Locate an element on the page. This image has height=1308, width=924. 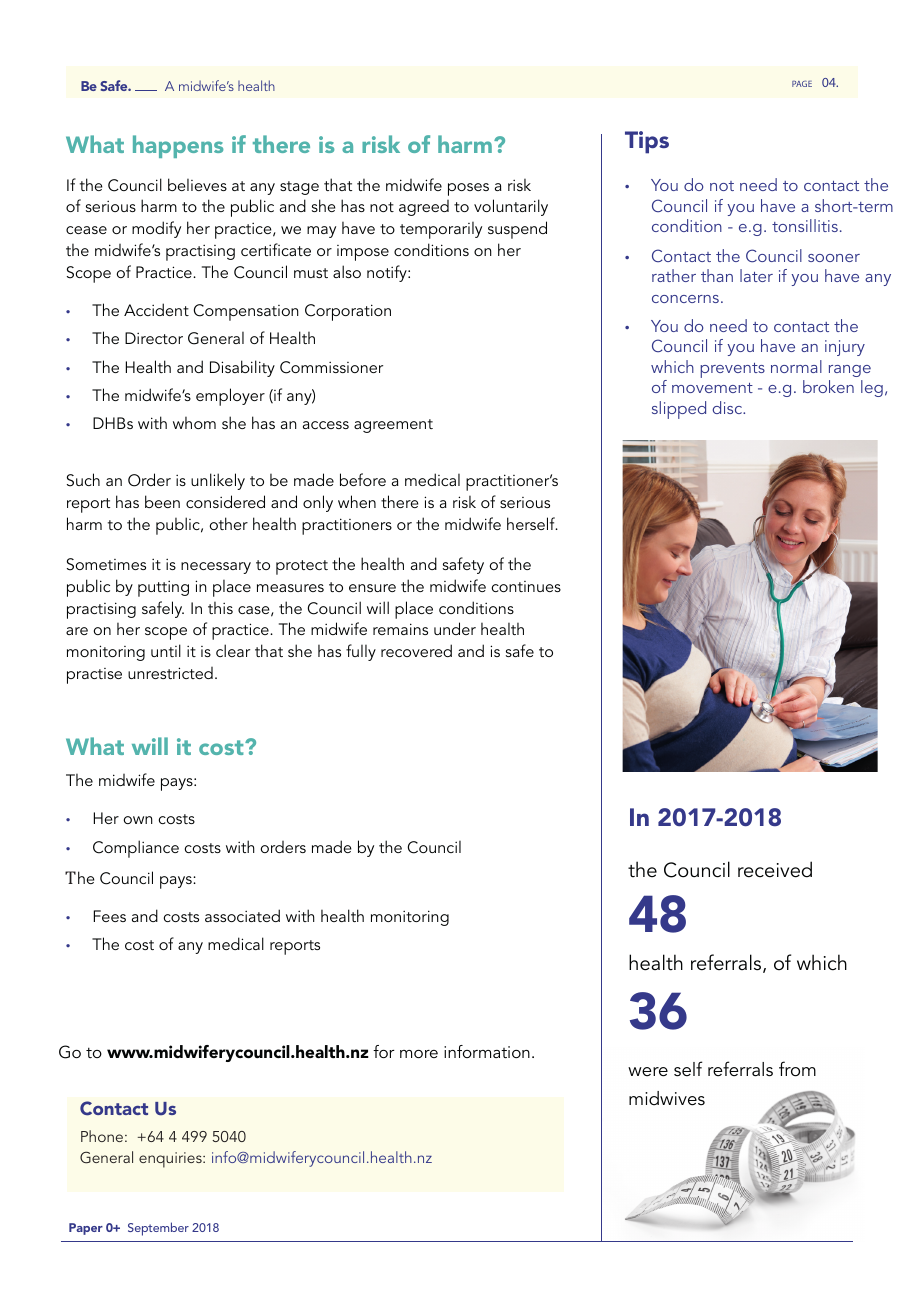
normal is located at coordinates (796, 366).
